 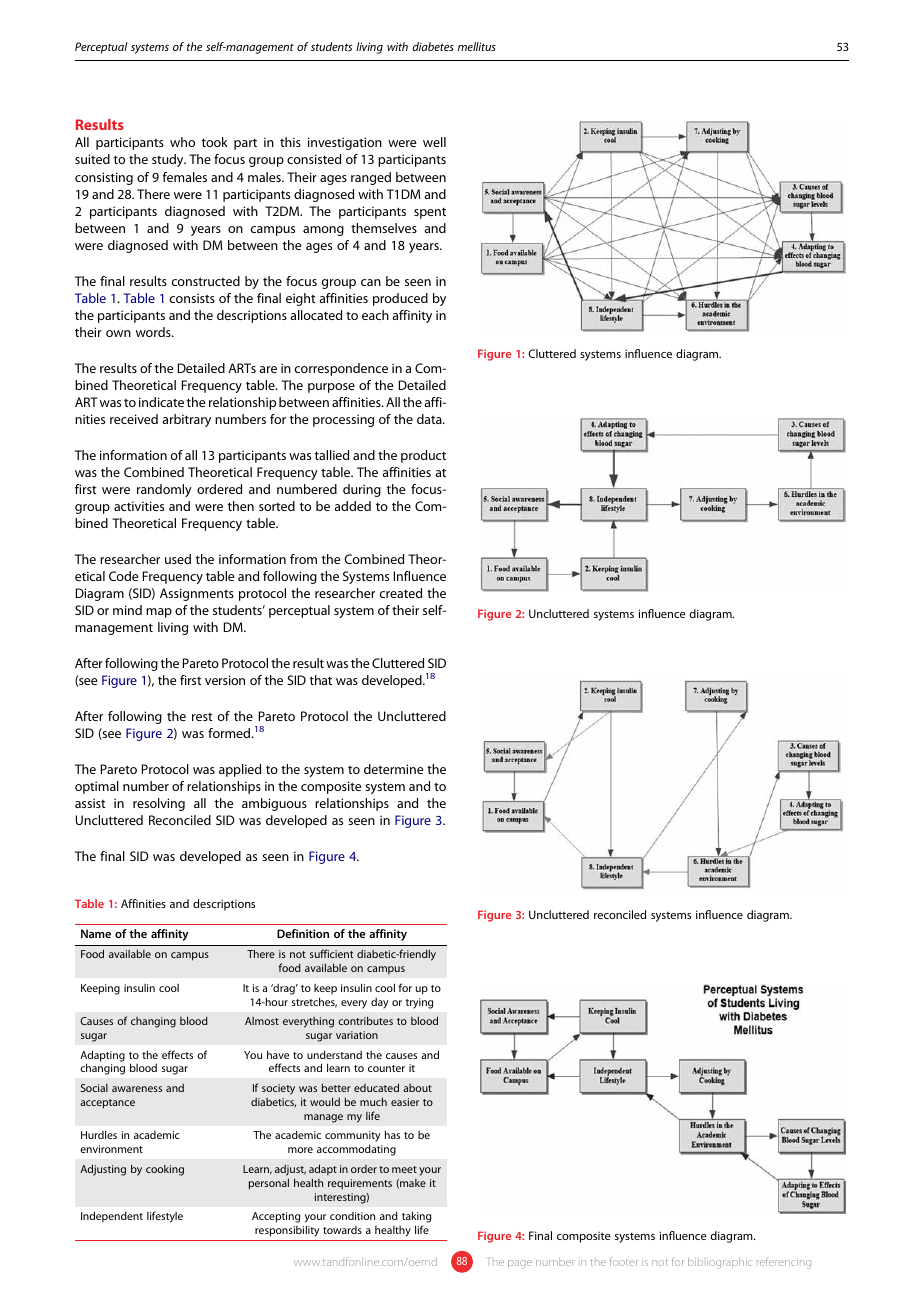 What do you see at coordinates (159, 613) in the screenshot?
I see `map` at bounding box center [159, 613].
